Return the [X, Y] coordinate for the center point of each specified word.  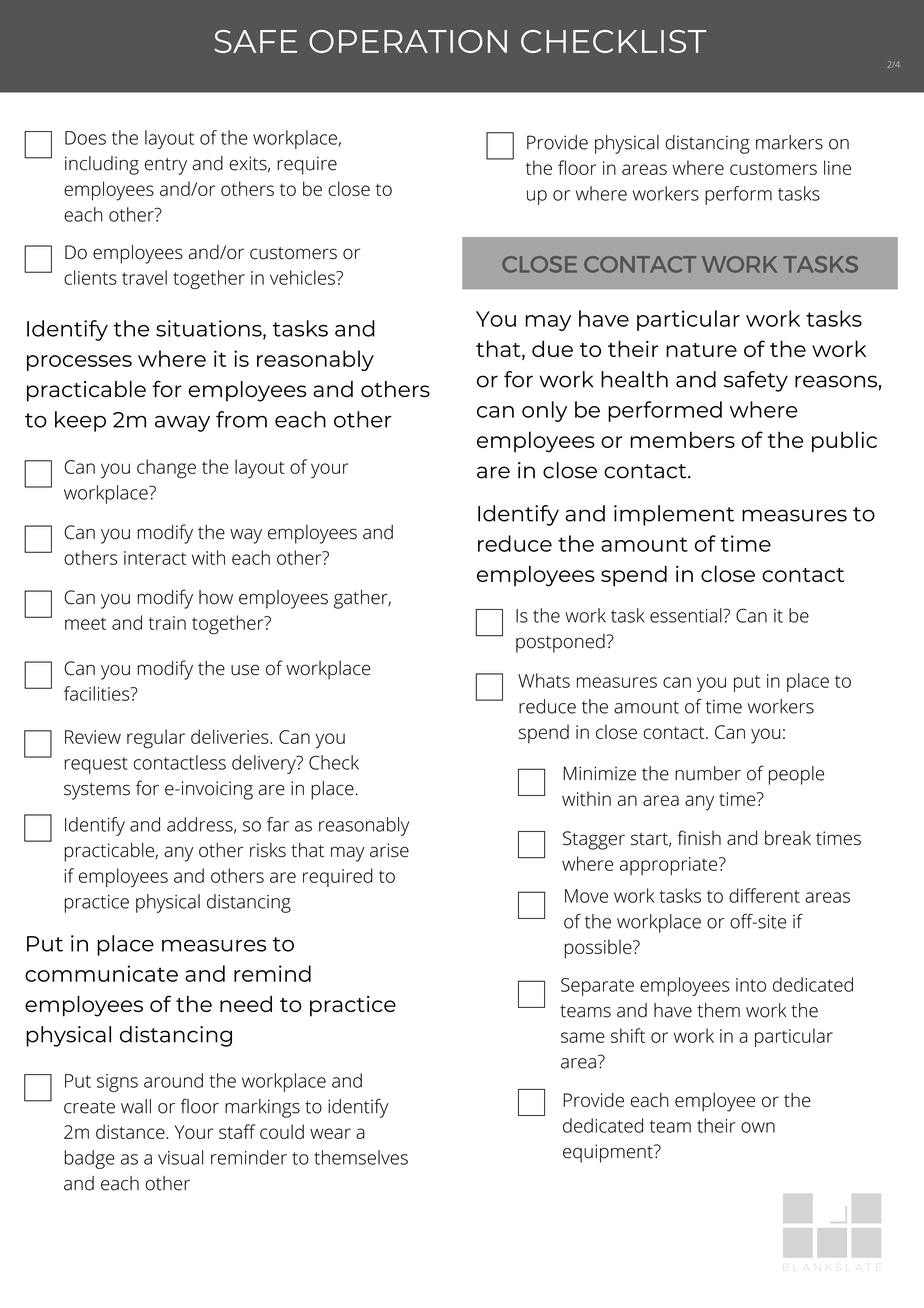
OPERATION [408, 41]
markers [789, 142]
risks [268, 850]
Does [85, 138]
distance [130, 1131]
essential [686, 615]
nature [701, 350]
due [552, 348]
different [764, 895]
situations [210, 329]
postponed [561, 643]
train [167, 623]
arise [389, 850]
